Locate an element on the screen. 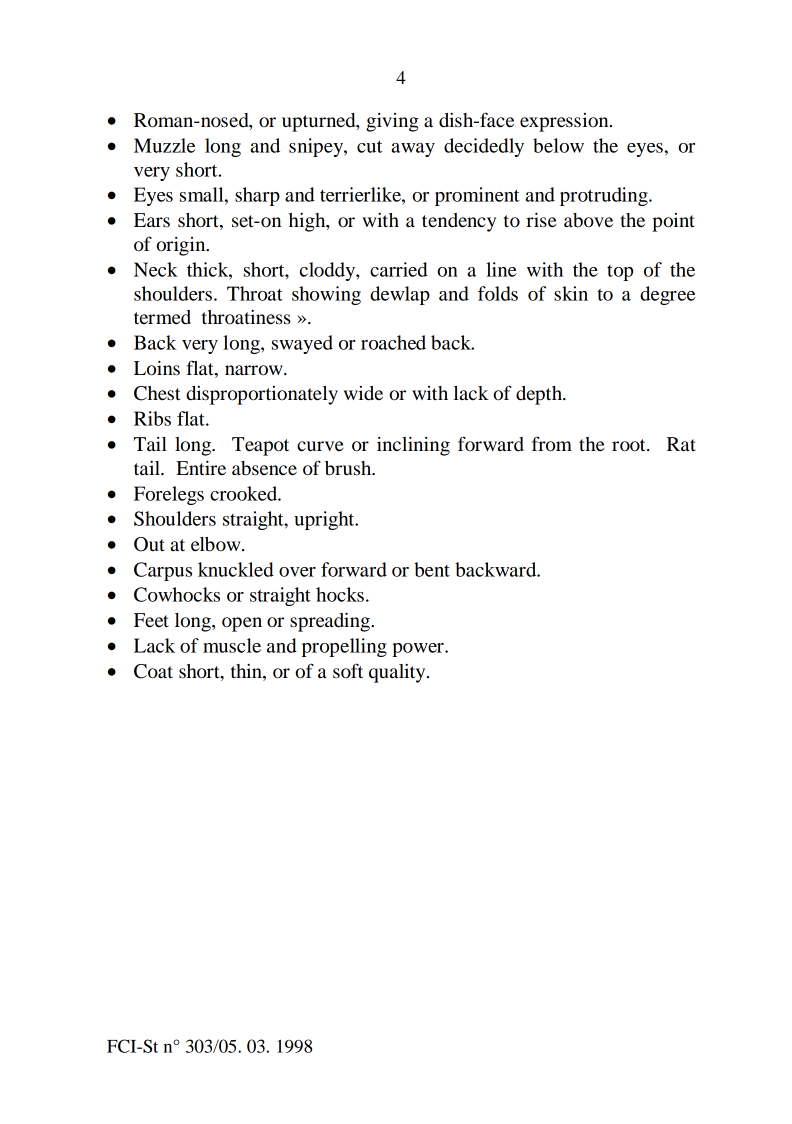 This screenshot has height=1124, width=792. power is located at coordinates (419, 650).
